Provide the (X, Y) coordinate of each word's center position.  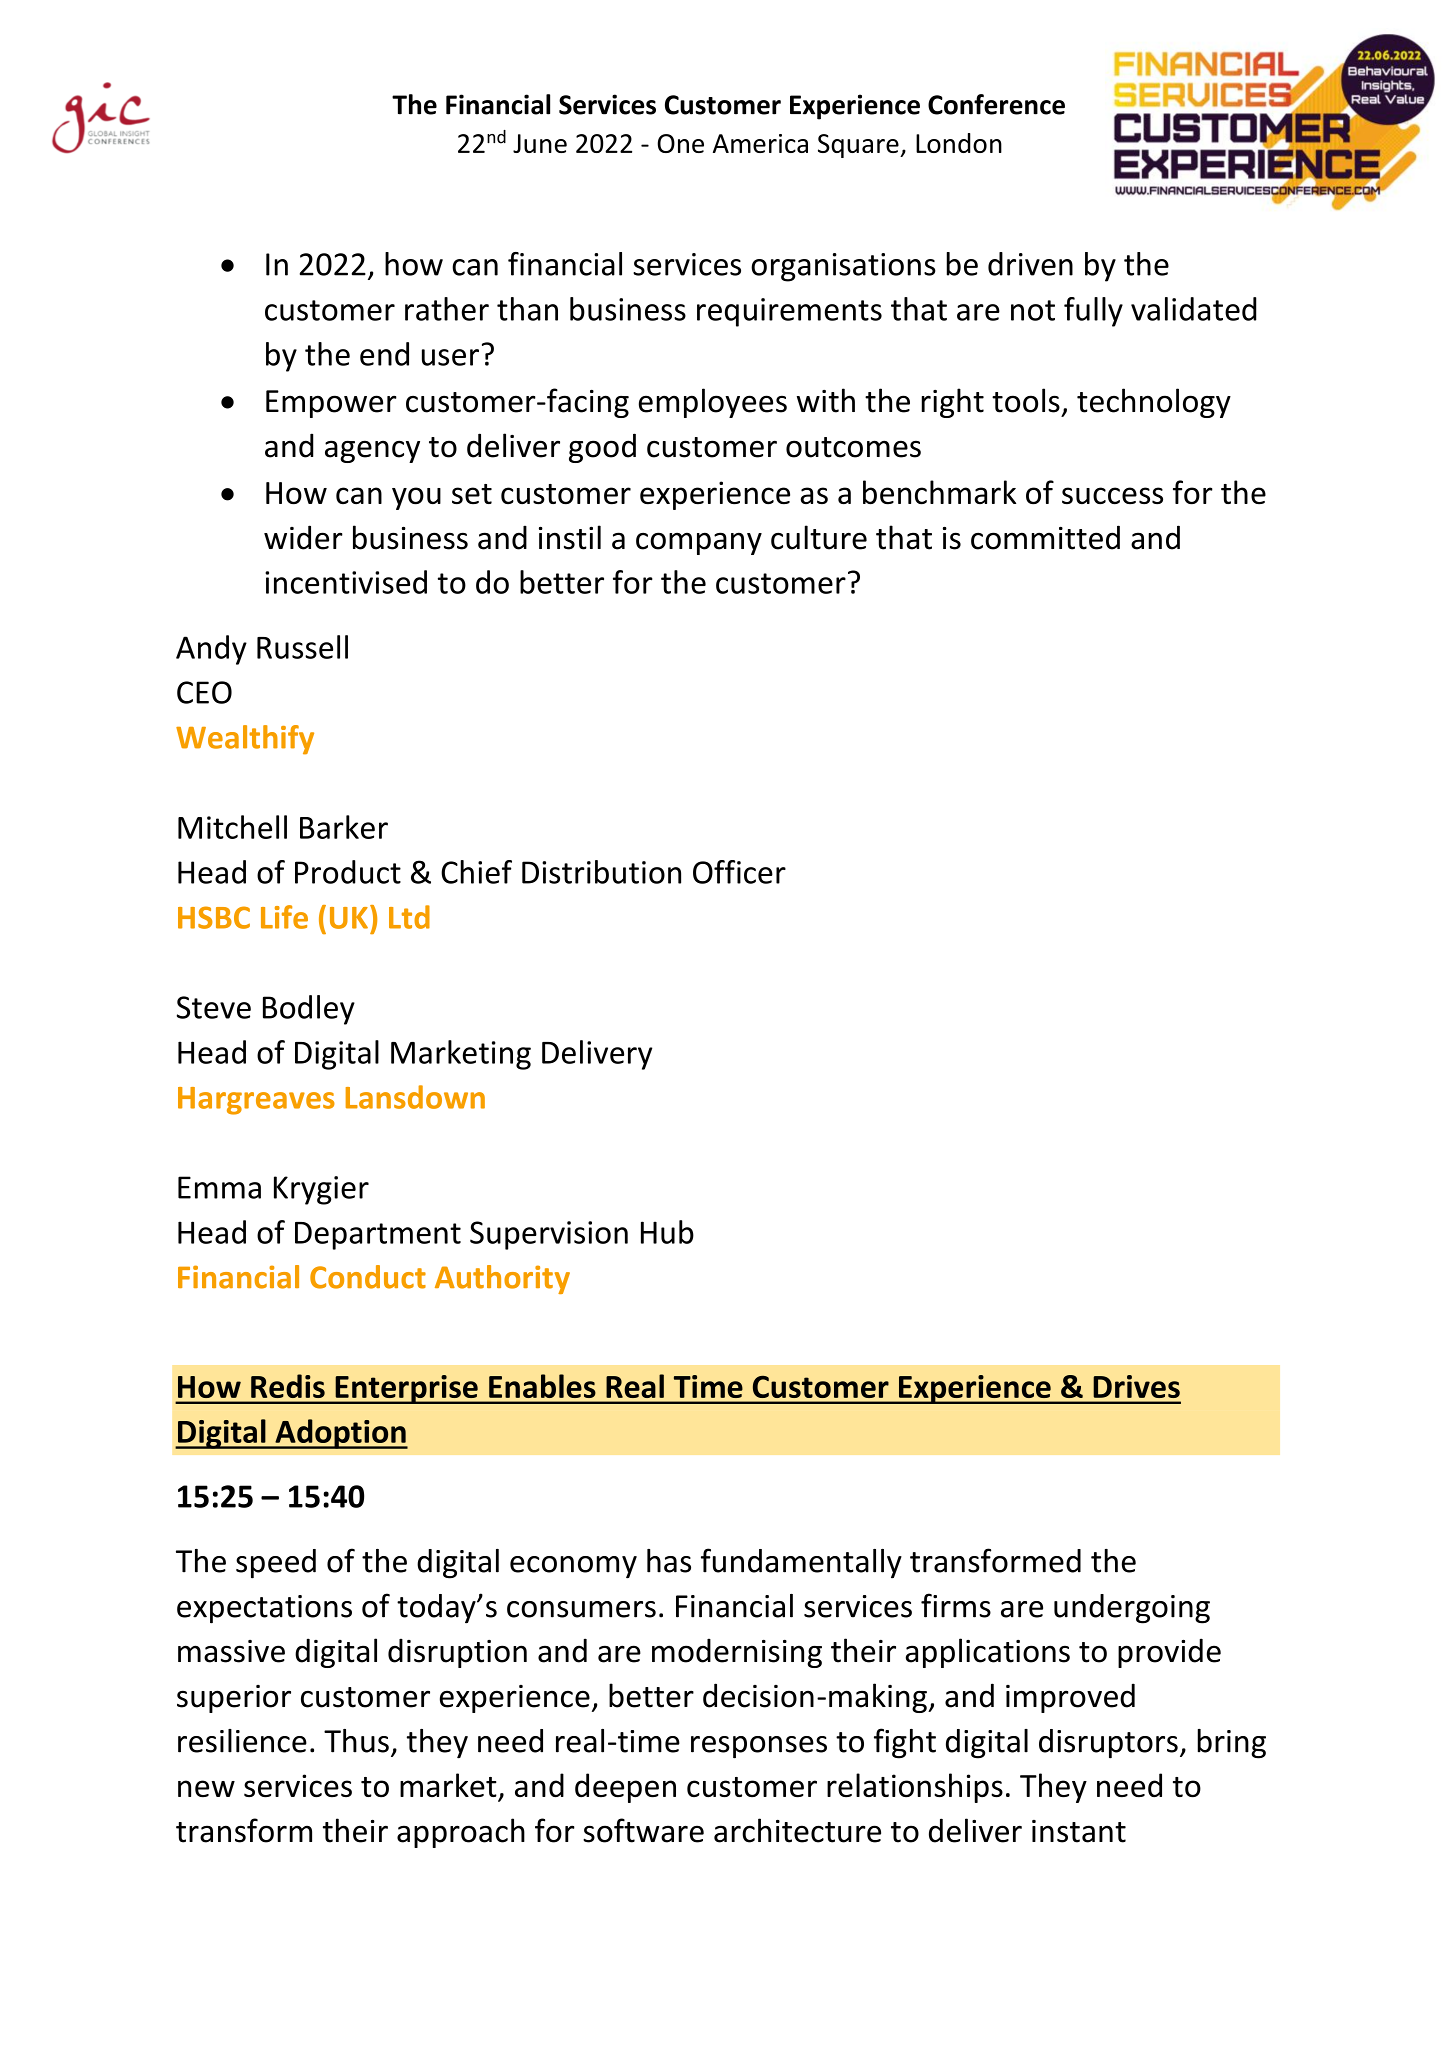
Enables (542, 1386)
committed (1045, 537)
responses (759, 1747)
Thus (356, 1741)
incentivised (346, 582)
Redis (288, 1386)
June (540, 143)
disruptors (1108, 1744)
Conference (996, 104)
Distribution (601, 872)
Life (284, 917)
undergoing (1132, 1609)
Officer (739, 872)
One (680, 143)
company (699, 543)
